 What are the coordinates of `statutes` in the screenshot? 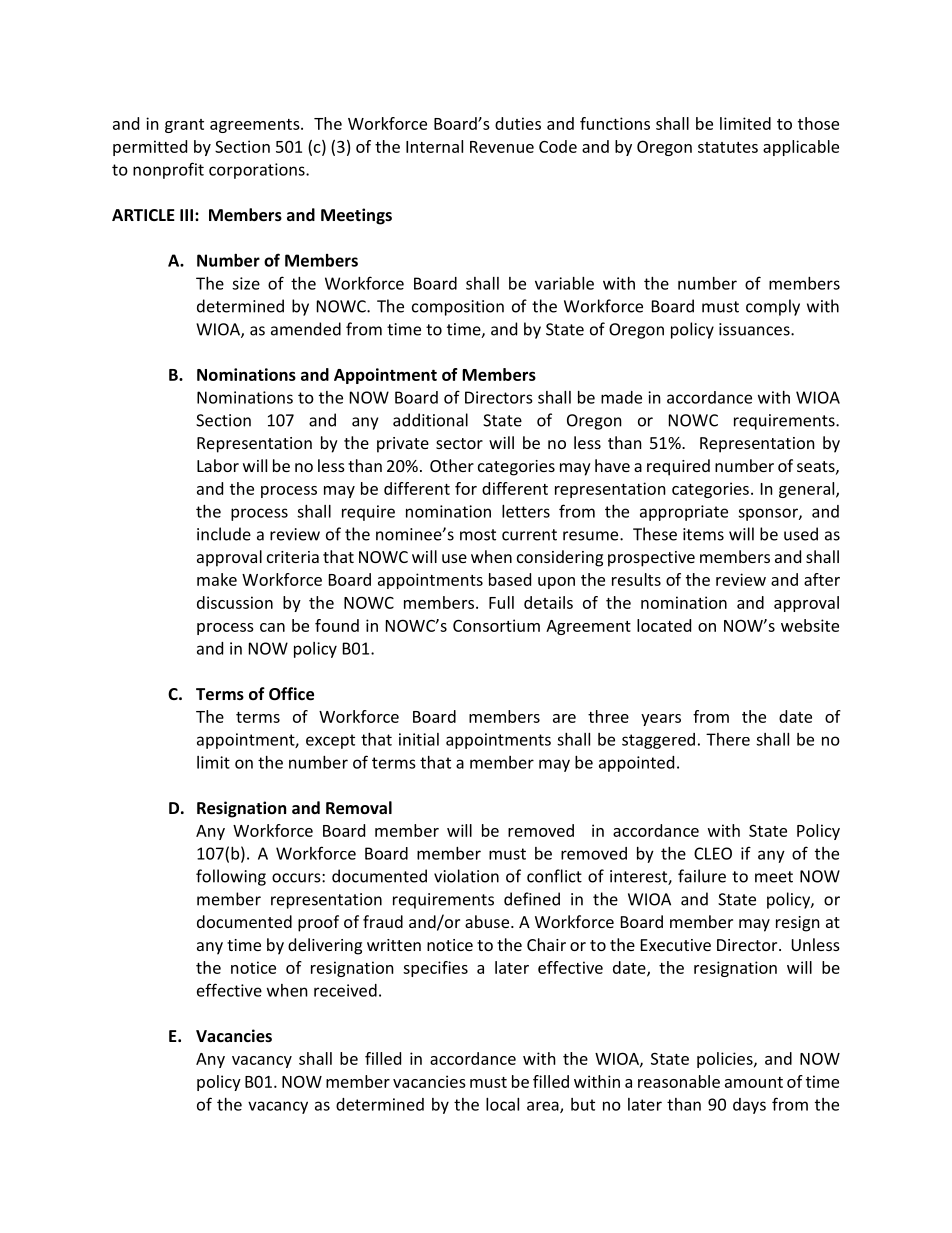 It's located at (728, 147).
